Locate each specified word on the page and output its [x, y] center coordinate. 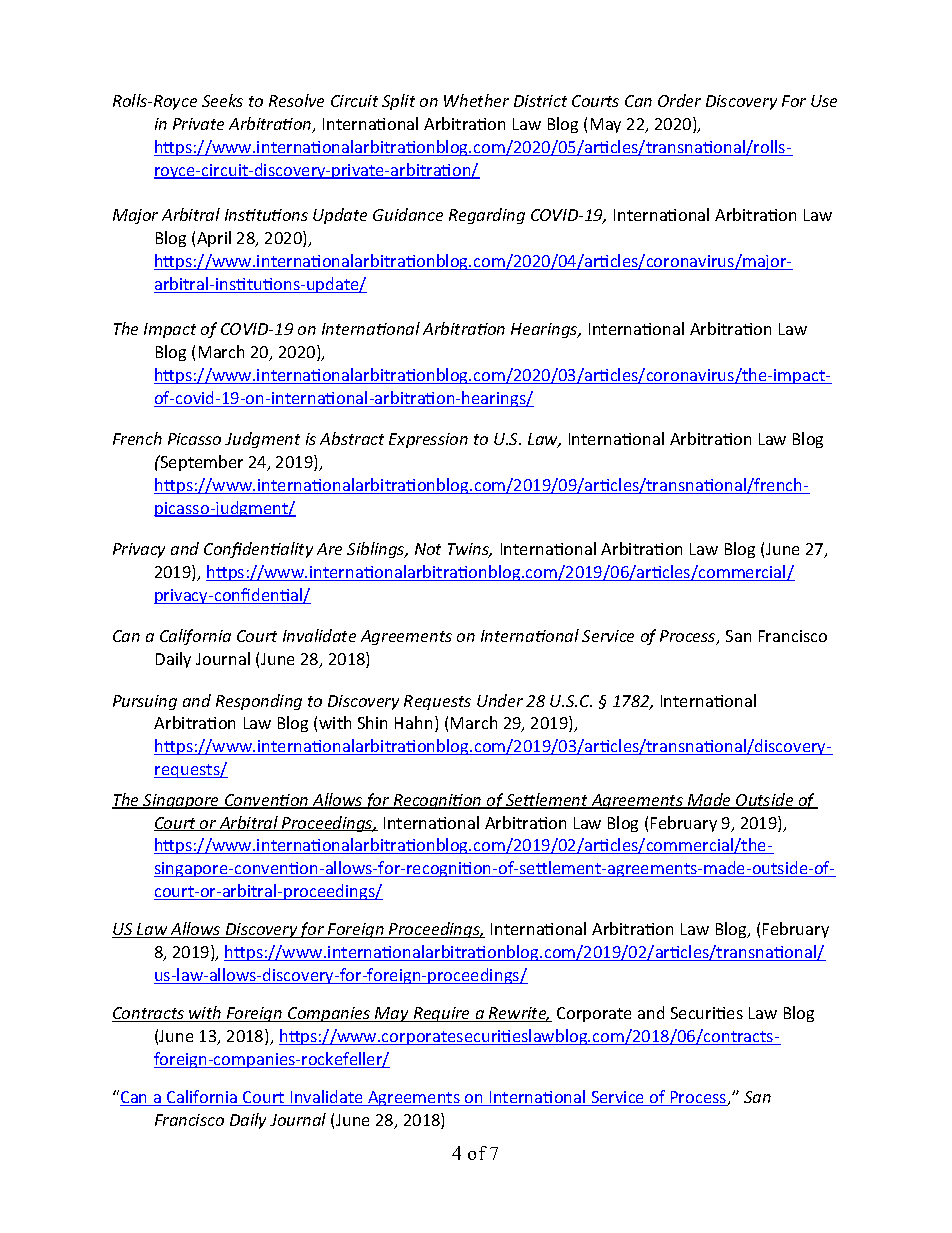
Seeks [222, 100]
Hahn [413, 722]
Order [679, 100]
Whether [476, 100]
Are [329, 549]
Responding [259, 702]
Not [428, 549]
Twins [470, 550]
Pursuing [145, 702]
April [214, 239]
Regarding [487, 216]
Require [442, 1014]
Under [500, 700]
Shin [372, 722]
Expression [428, 440]
